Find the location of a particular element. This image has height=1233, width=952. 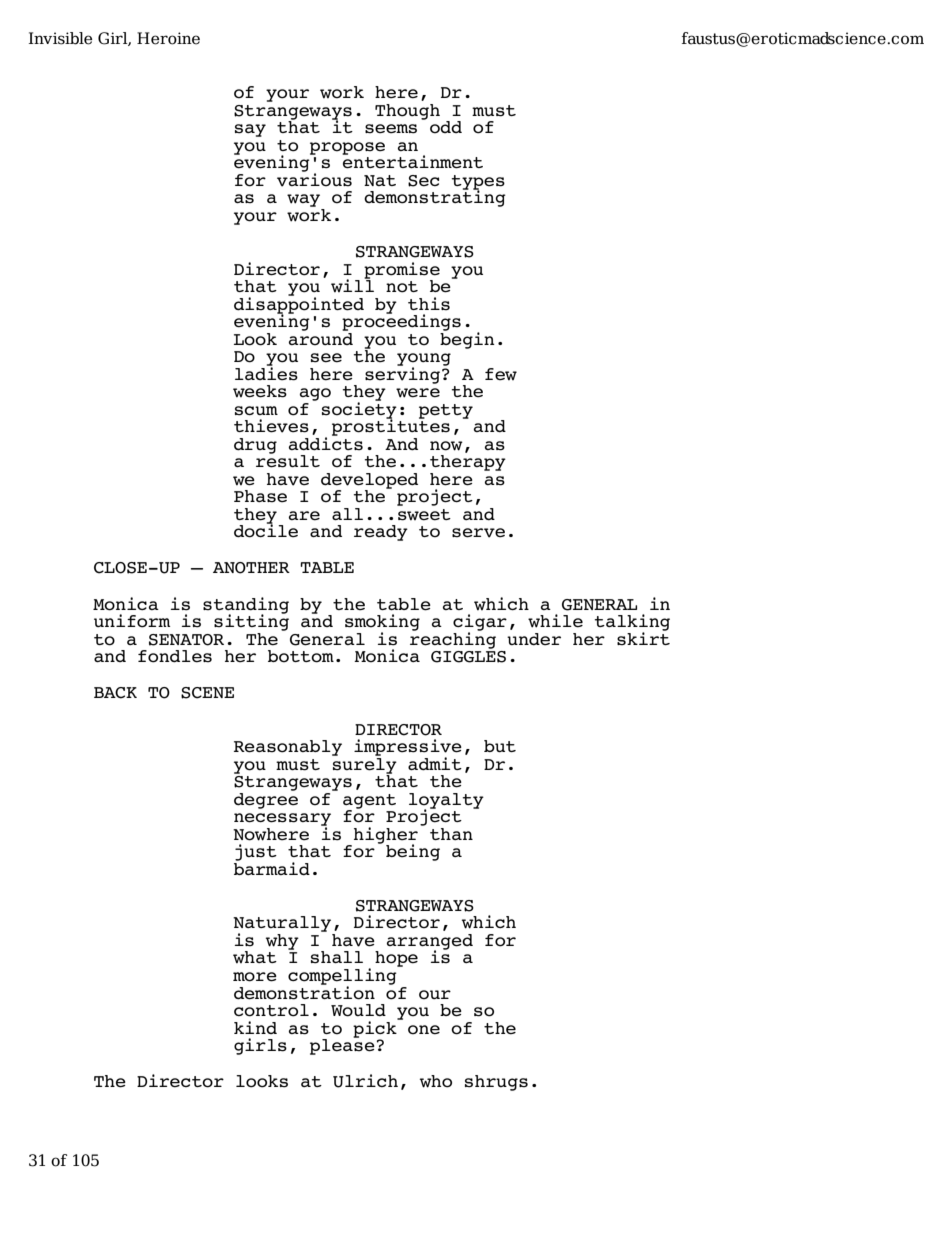

please is located at coordinates (342, 1046).
